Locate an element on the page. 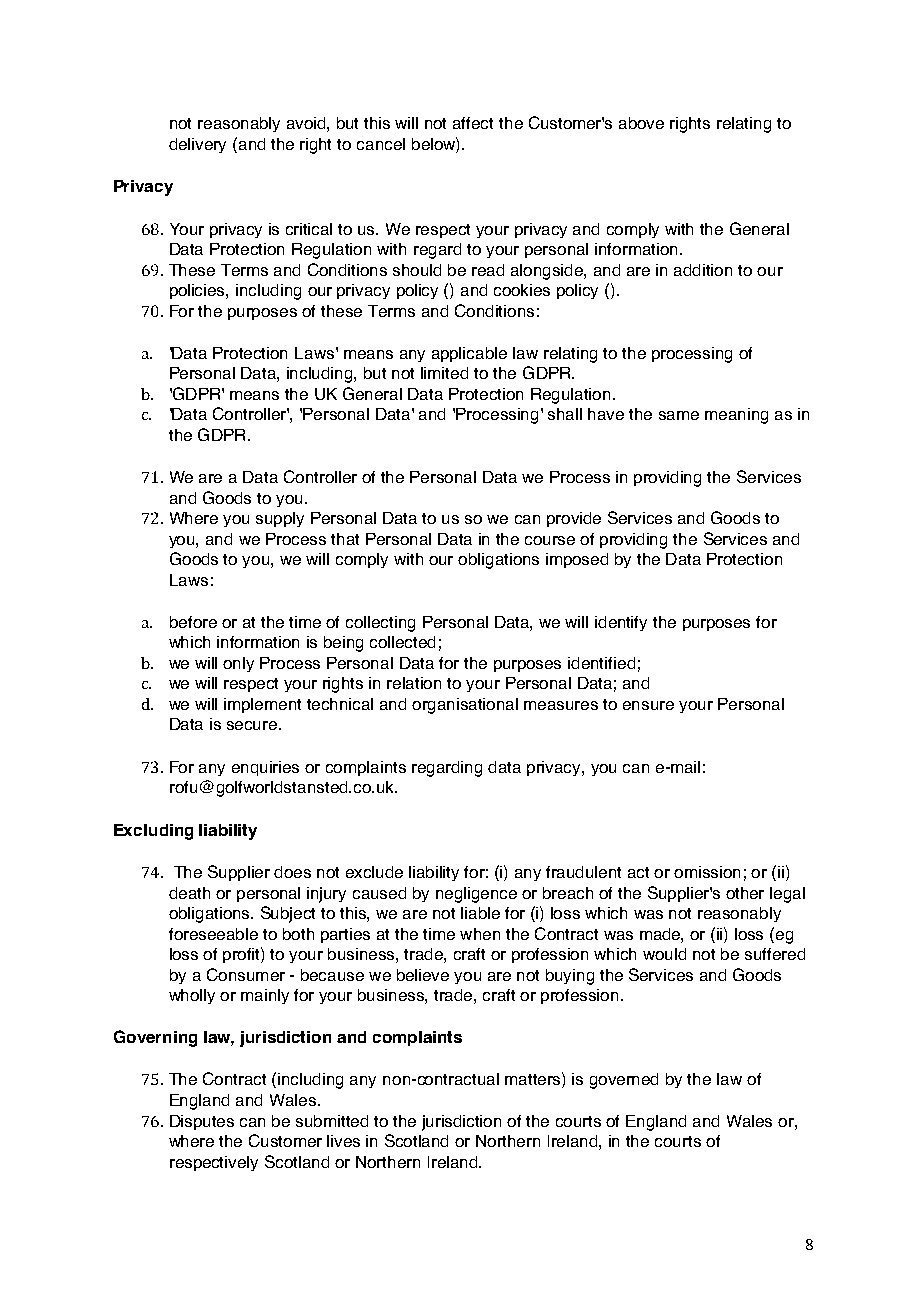 This page has height=1308, width=924. Disputes is located at coordinates (202, 1122).
